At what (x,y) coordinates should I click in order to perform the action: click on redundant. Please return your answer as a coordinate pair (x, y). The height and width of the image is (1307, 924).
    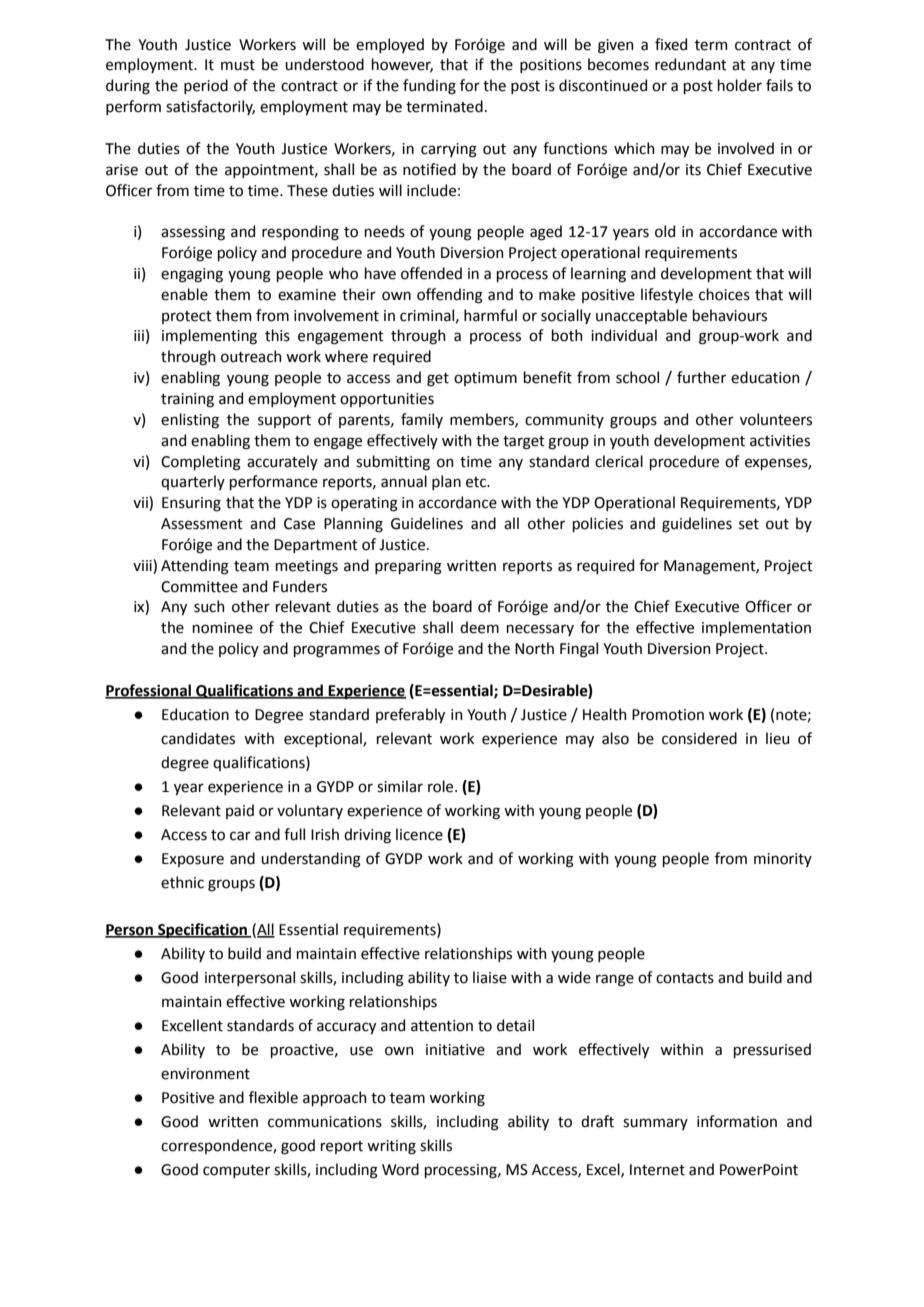
    Looking at the image, I should click on (691, 64).
